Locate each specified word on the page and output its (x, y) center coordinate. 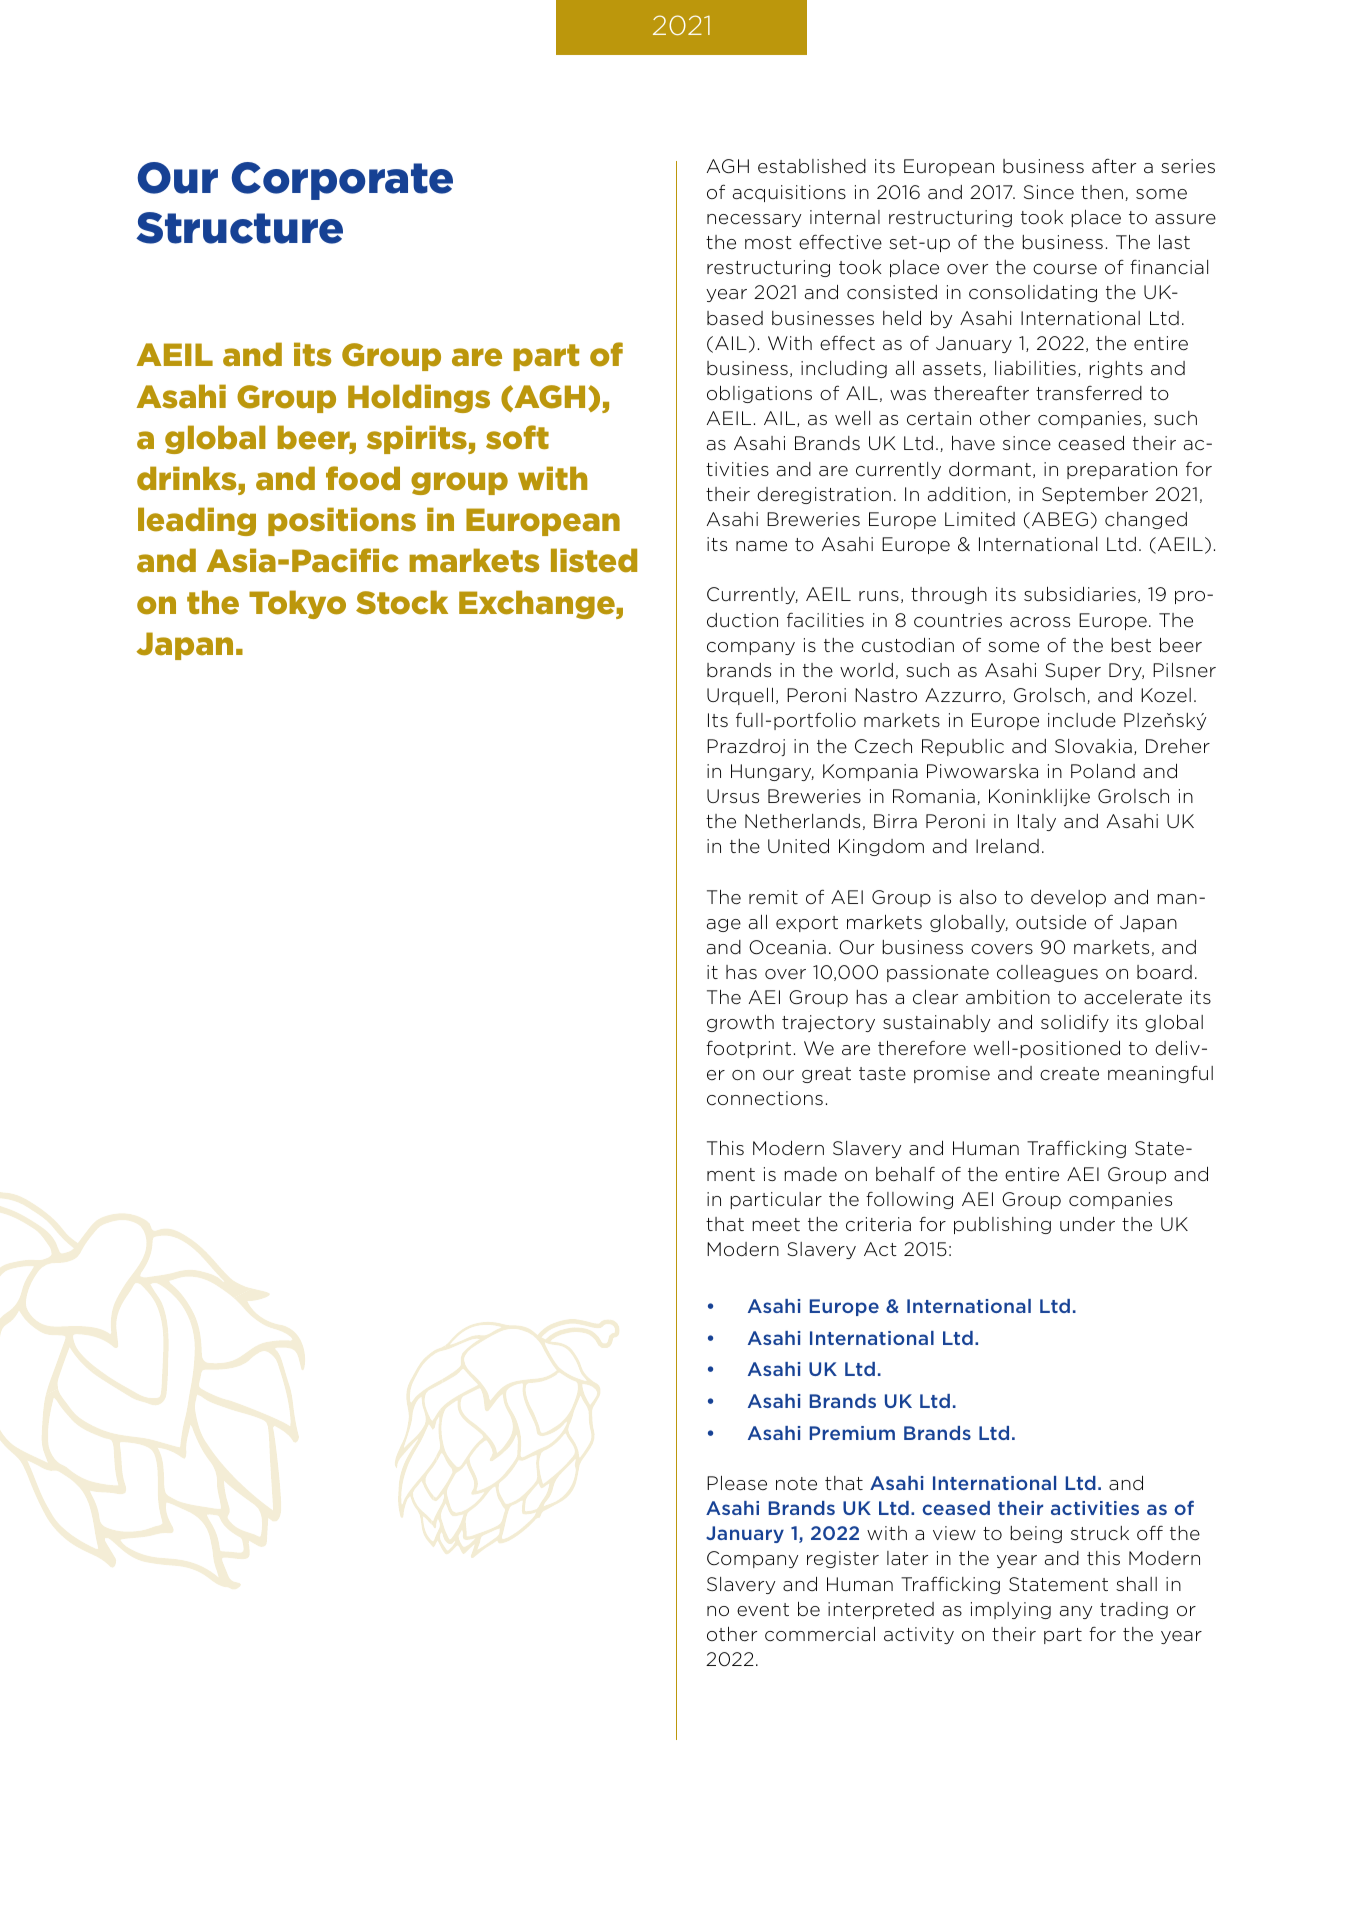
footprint (748, 1049)
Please (737, 1483)
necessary (754, 220)
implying (1011, 1610)
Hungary (772, 772)
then (1102, 192)
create (1069, 1074)
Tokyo (297, 604)
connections (765, 1098)
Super (1073, 671)
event (763, 1610)
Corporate (342, 181)
